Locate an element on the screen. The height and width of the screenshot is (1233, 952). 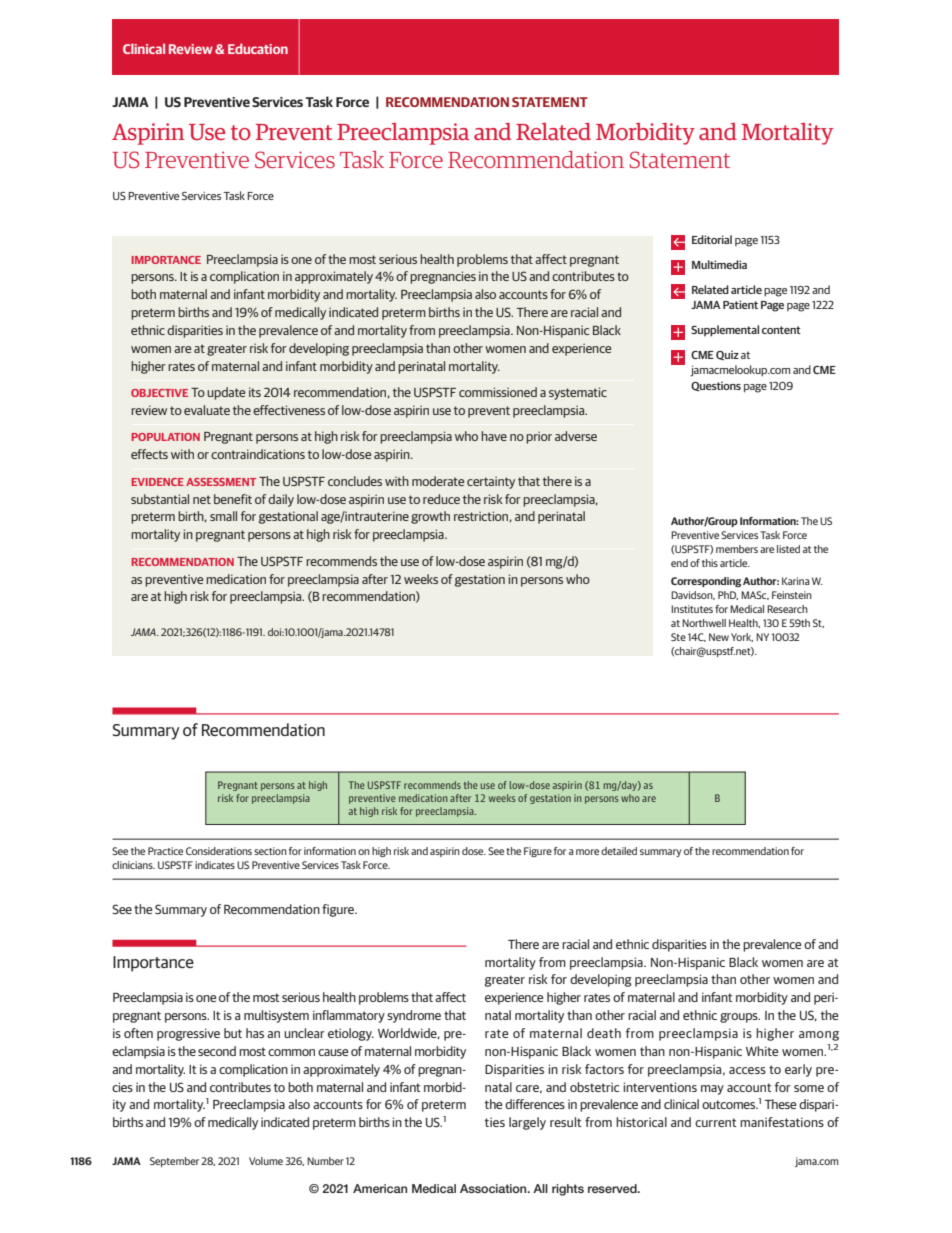
Education is located at coordinates (258, 48).
